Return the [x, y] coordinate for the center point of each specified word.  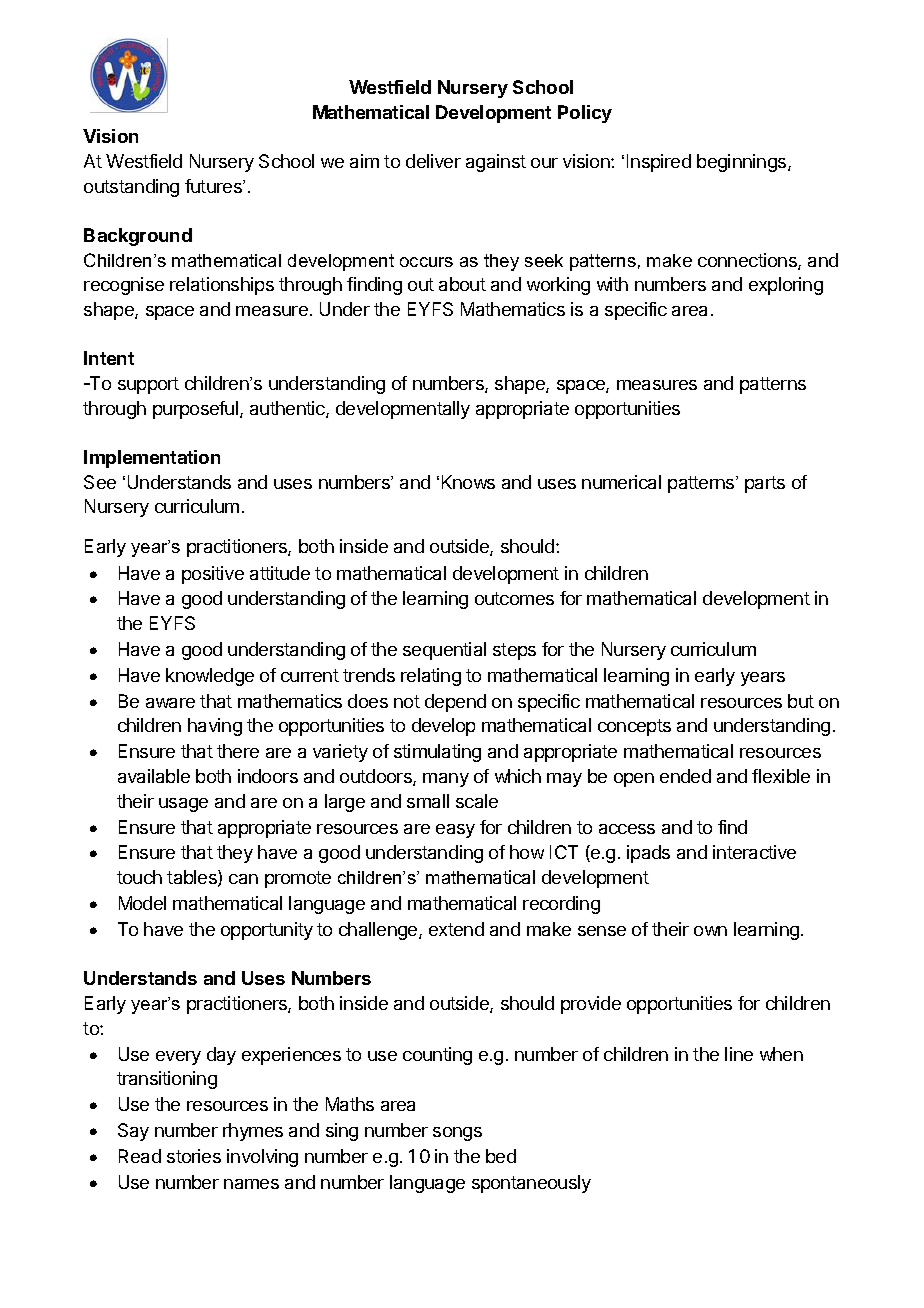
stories [194, 1156]
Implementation [152, 459]
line [739, 1054]
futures [214, 186]
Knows [468, 482]
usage [183, 805]
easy [455, 831]
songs [457, 1134]
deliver [433, 161]
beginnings [743, 163]
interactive [754, 852]
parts [765, 484]
